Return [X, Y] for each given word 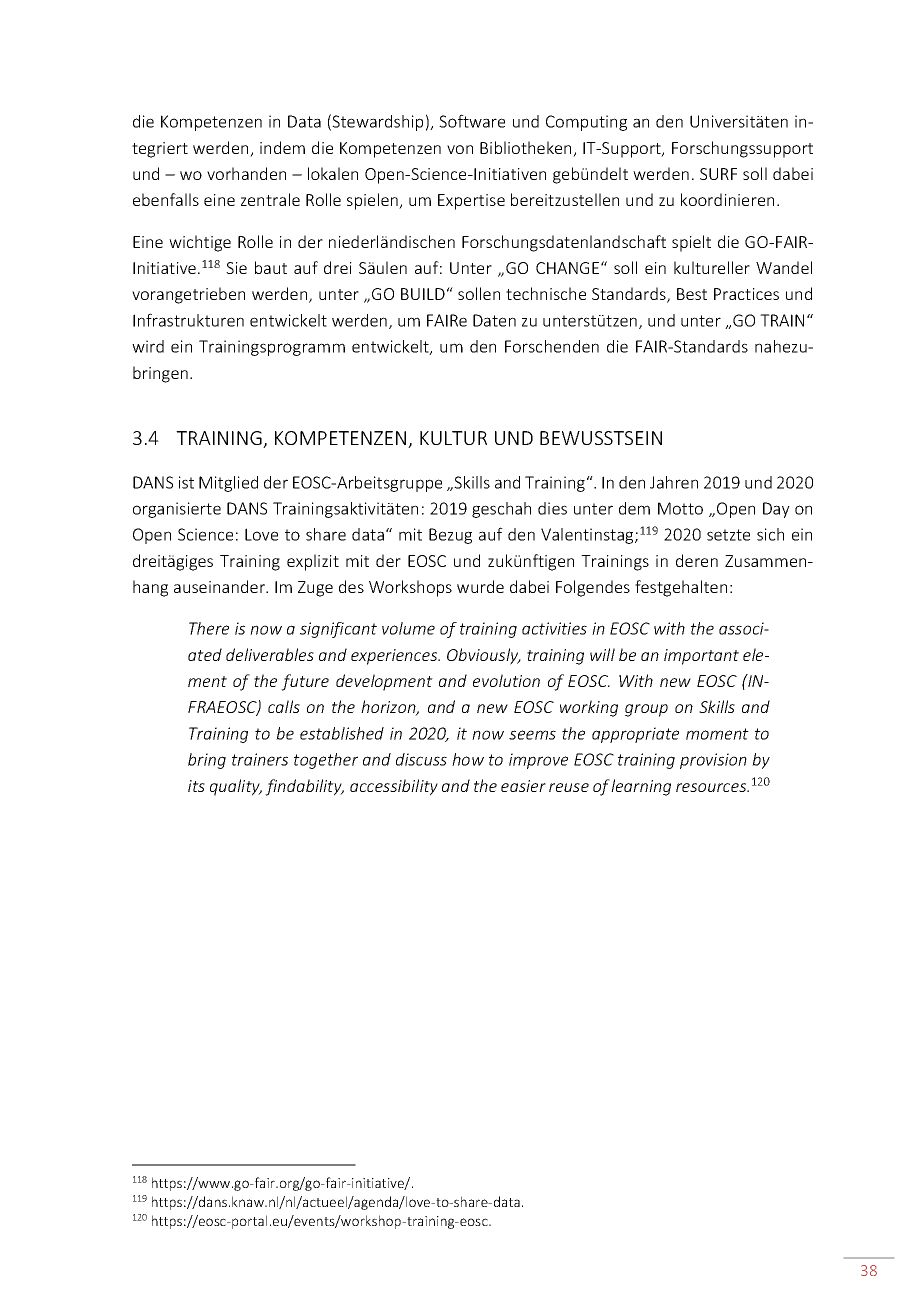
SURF [718, 174]
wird [148, 346]
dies [552, 508]
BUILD [423, 294]
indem [282, 147]
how [468, 759]
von [460, 149]
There [209, 628]
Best [692, 294]
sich [770, 534]
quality [236, 787]
